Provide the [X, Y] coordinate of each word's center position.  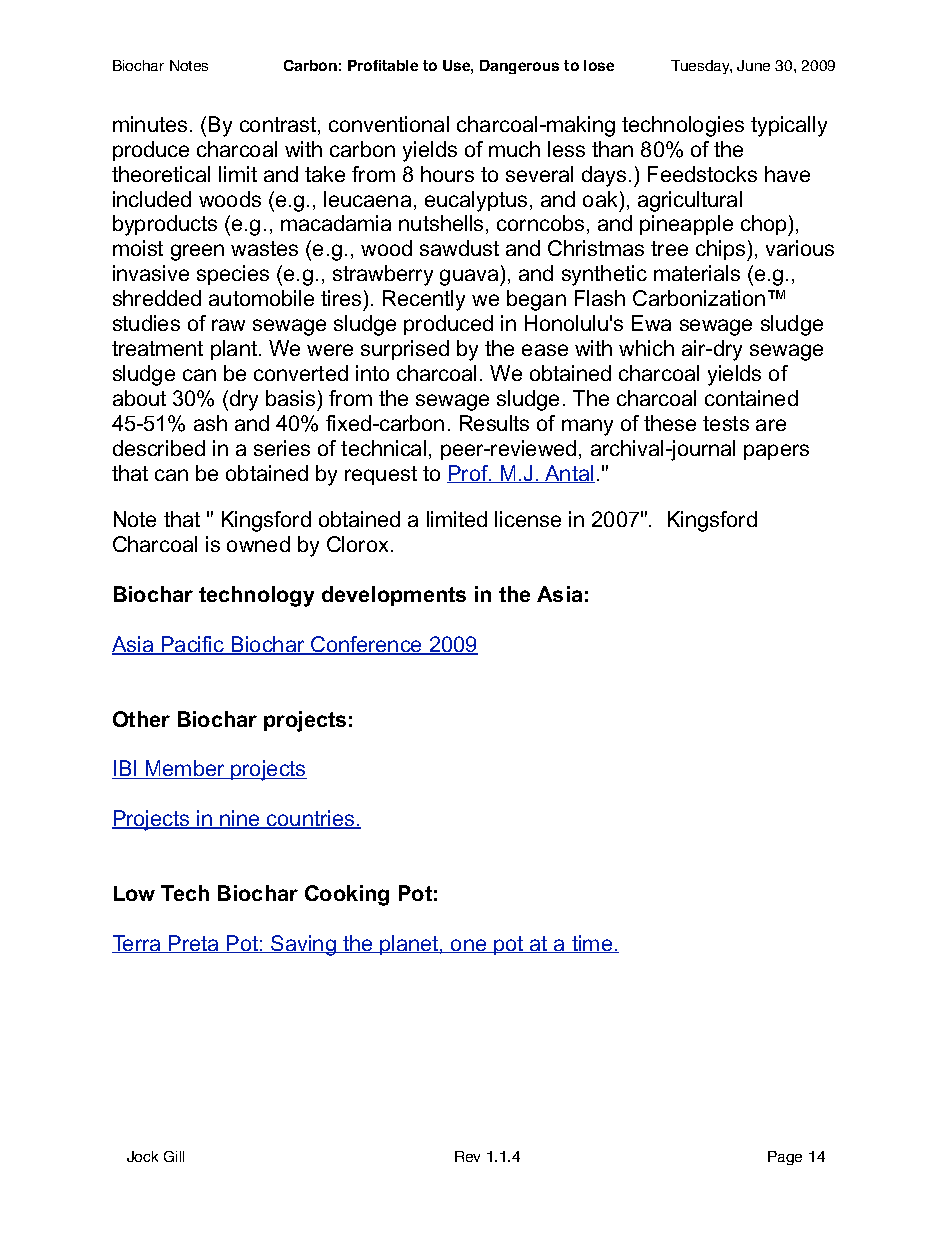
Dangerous [519, 67]
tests [726, 423]
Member [185, 769]
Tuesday [701, 67]
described [159, 448]
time [592, 944]
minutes [150, 124]
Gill [174, 1156]
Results [494, 423]
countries [311, 819]
